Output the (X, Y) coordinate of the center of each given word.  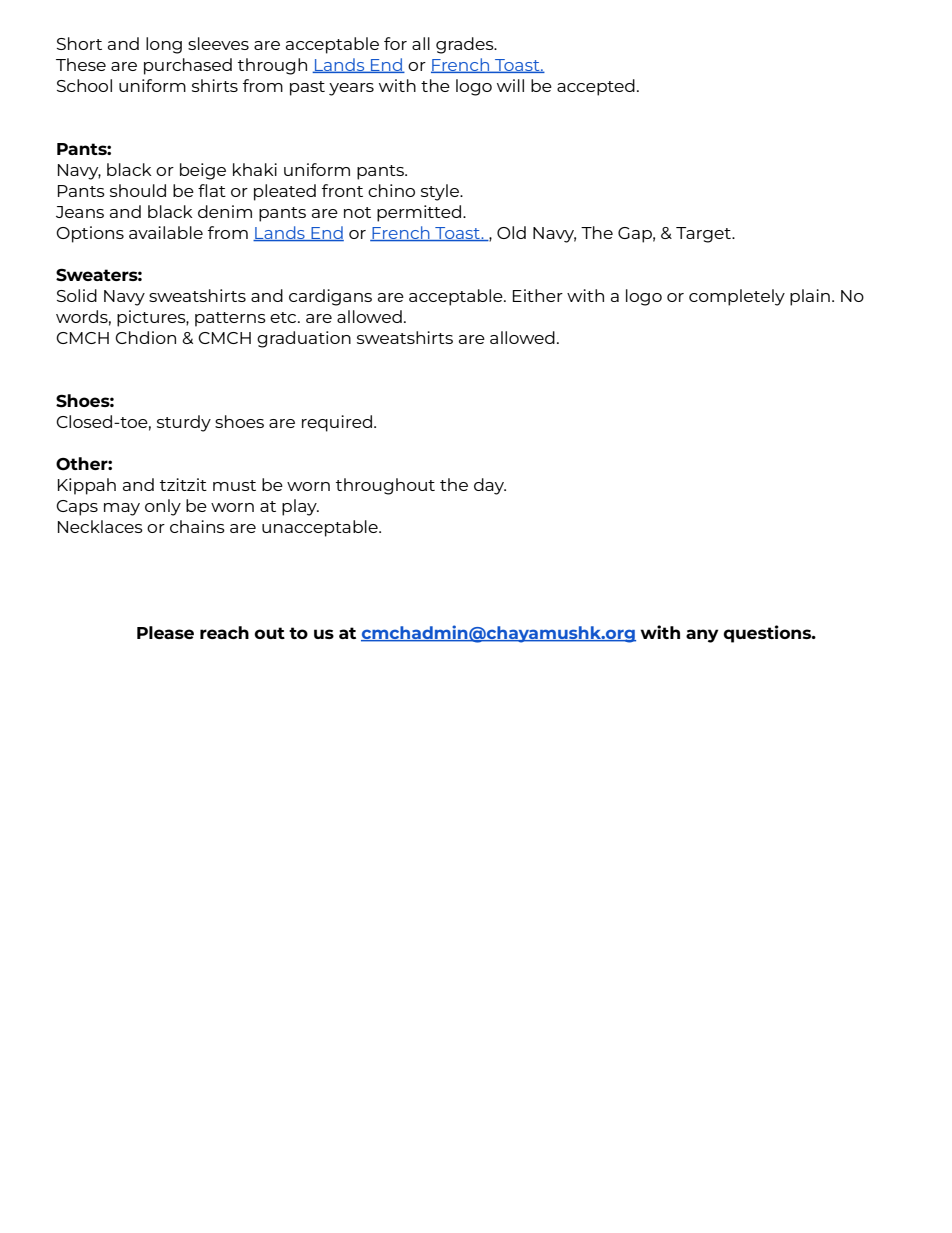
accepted (596, 87)
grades (466, 45)
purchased (188, 66)
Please (165, 632)
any (702, 636)
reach (224, 632)
